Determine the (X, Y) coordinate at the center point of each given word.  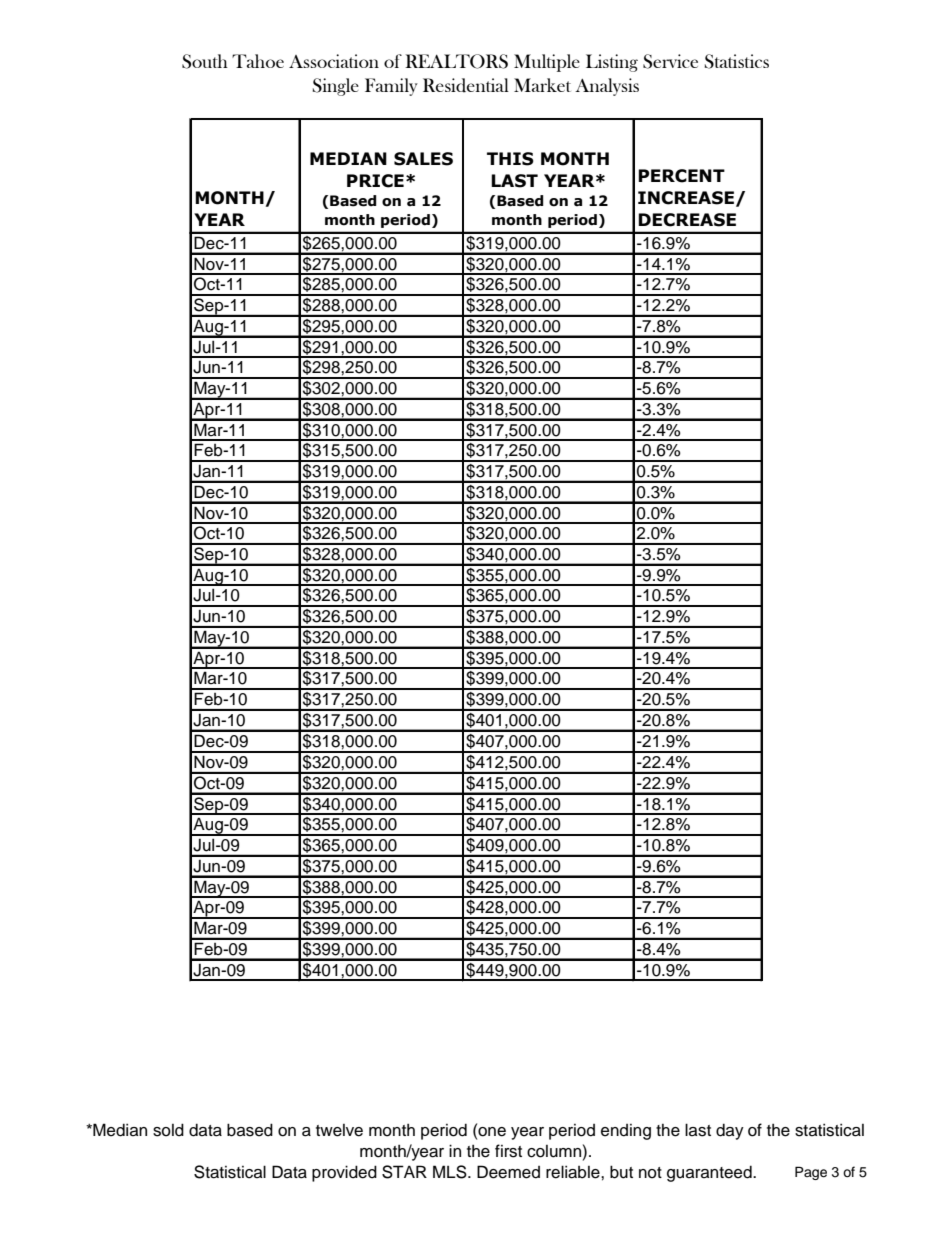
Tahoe (258, 61)
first (508, 1151)
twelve (339, 1130)
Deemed (508, 1172)
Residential (466, 85)
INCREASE (687, 198)
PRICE (375, 181)
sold (168, 1130)
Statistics (737, 61)
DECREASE (687, 220)
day (730, 1131)
